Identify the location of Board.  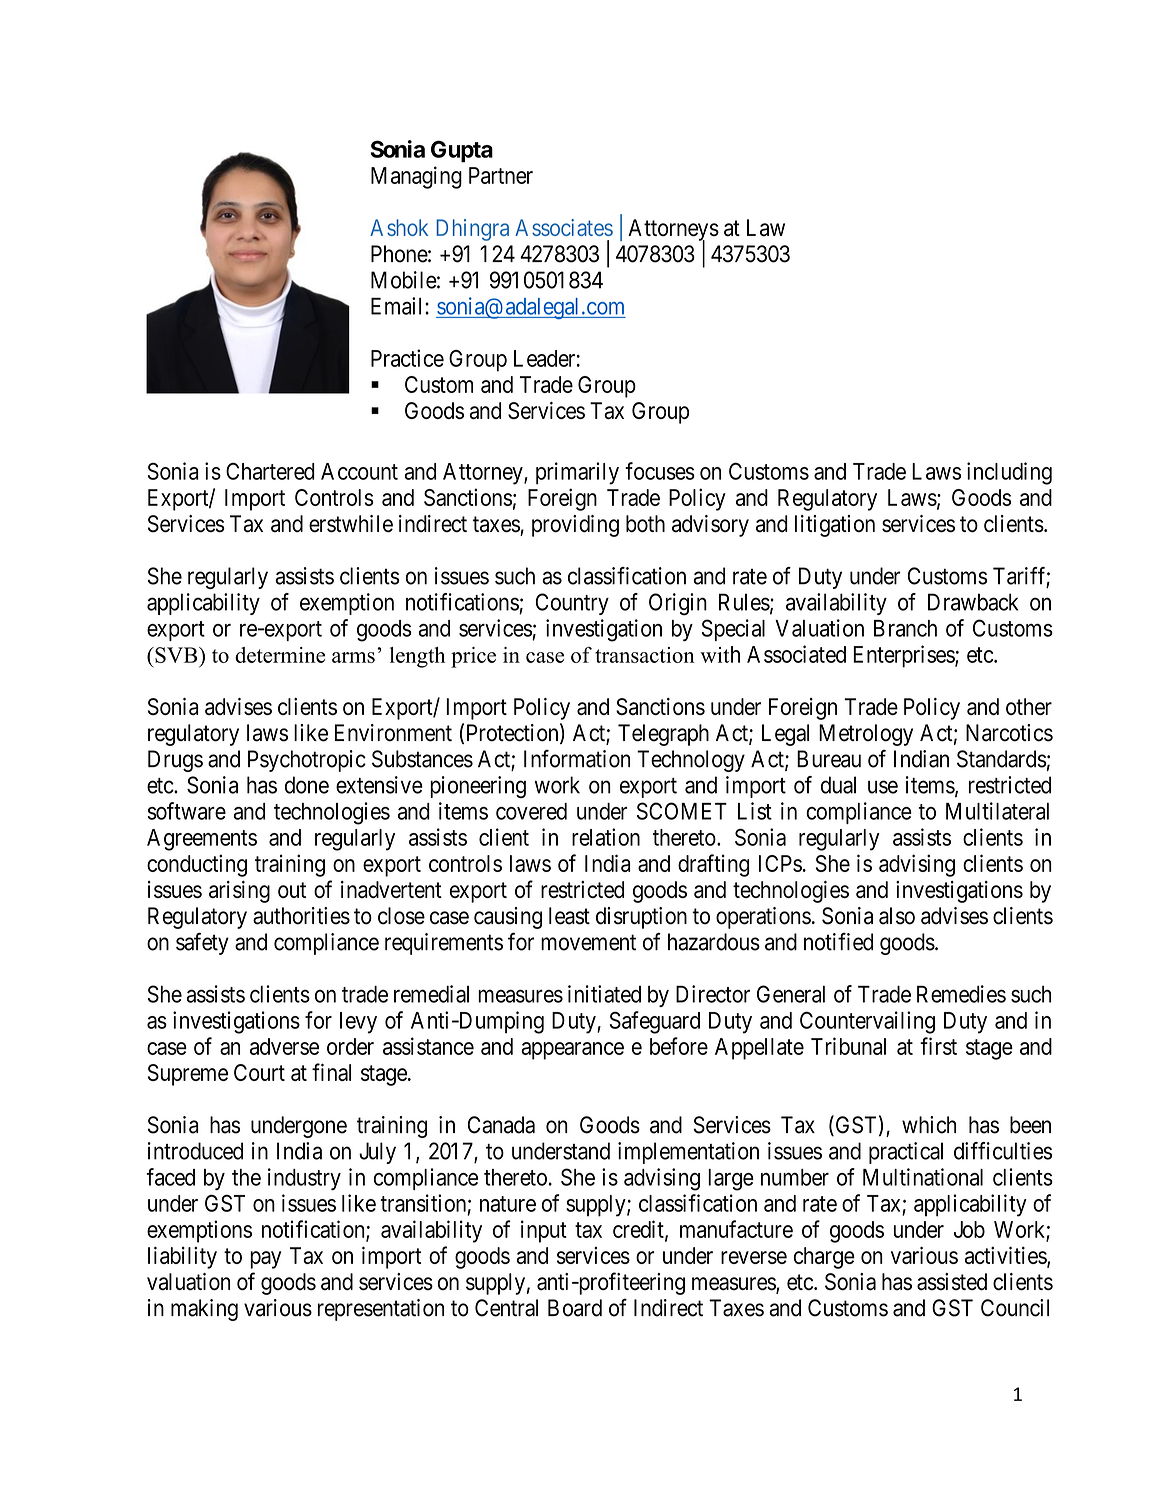
(575, 1308).
